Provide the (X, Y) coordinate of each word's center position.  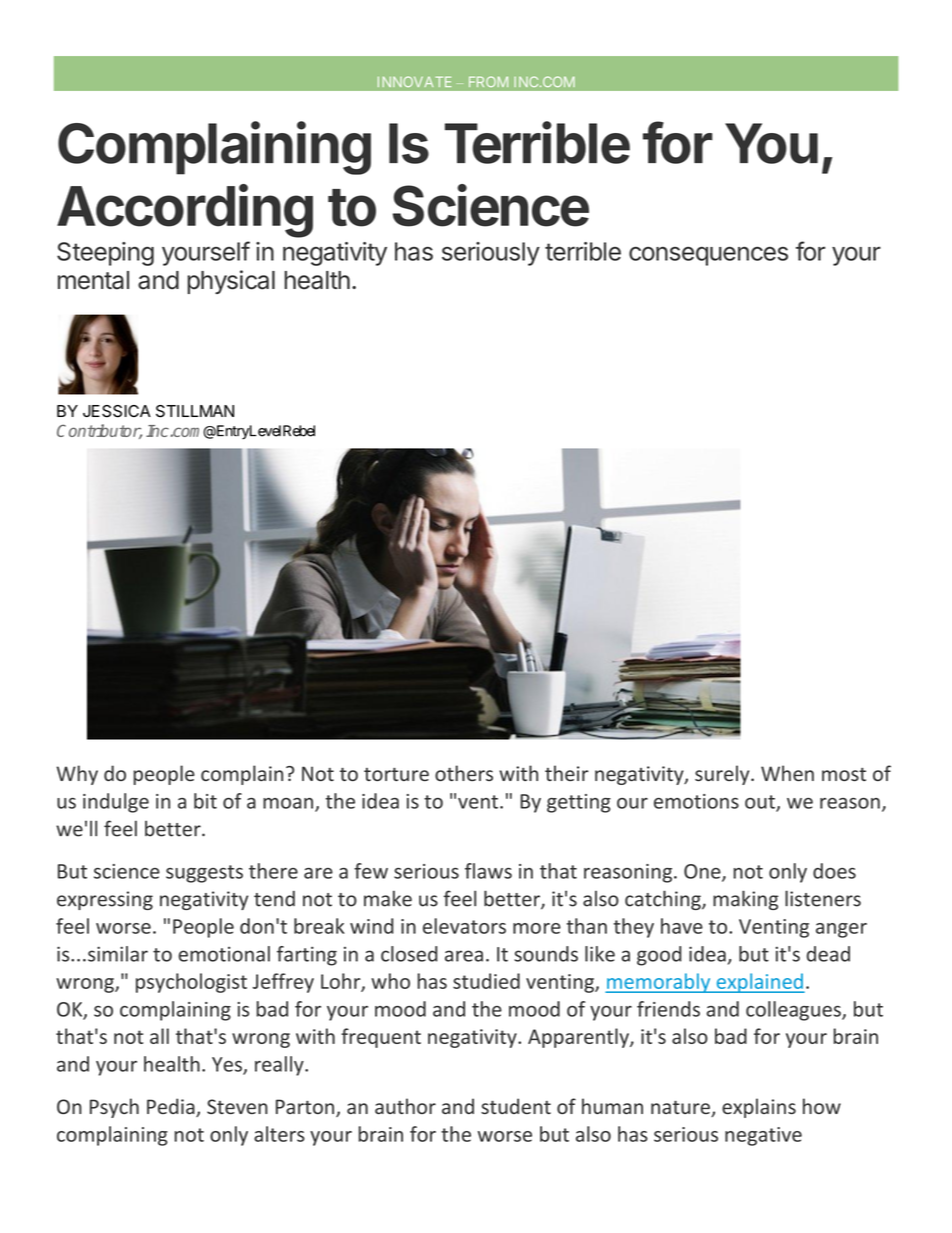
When (787, 773)
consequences (708, 256)
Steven (237, 1106)
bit (205, 801)
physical (231, 282)
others (464, 773)
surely (723, 775)
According (185, 211)
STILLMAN (195, 411)
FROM (488, 81)
